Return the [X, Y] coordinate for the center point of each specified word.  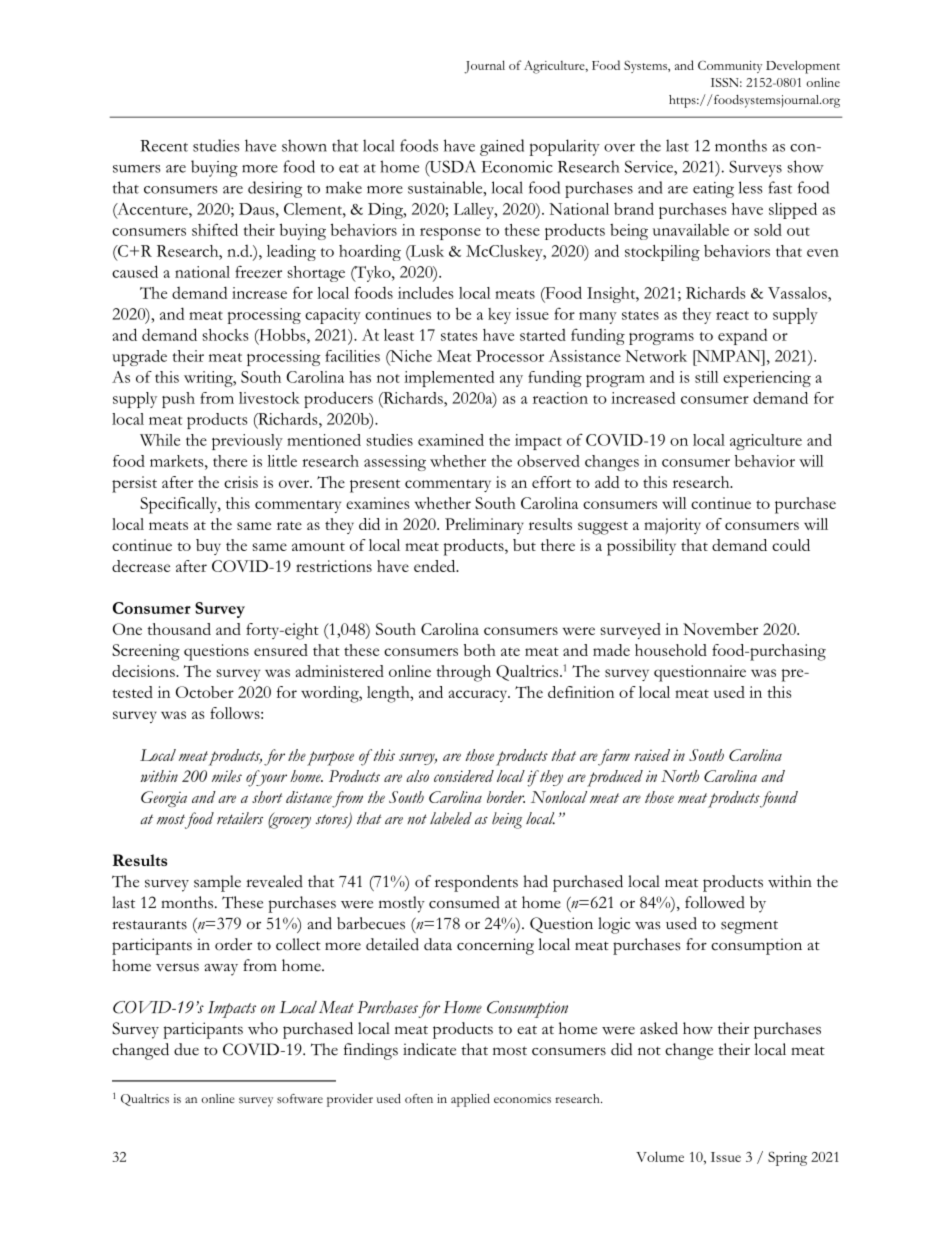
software [300, 1098]
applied [470, 1100]
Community [730, 67]
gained [502, 147]
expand [742, 336]
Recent [164, 146]
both [480, 650]
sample [217, 883]
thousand [179, 629]
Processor [510, 356]
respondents [476, 883]
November [720, 629]
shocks [225, 335]
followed [715, 902]
